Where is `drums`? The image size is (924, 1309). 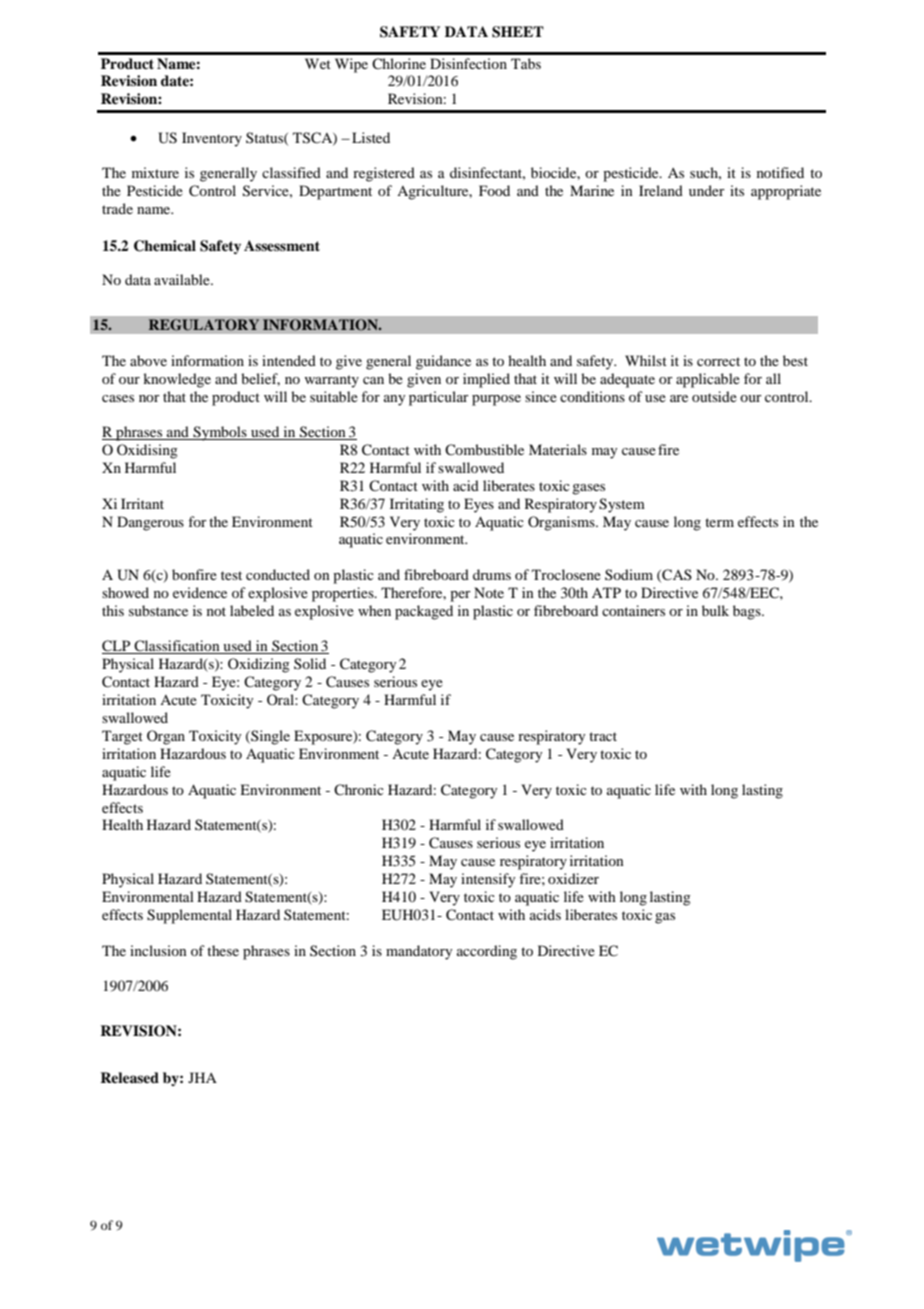
drums is located at coordinates (492, 574).
